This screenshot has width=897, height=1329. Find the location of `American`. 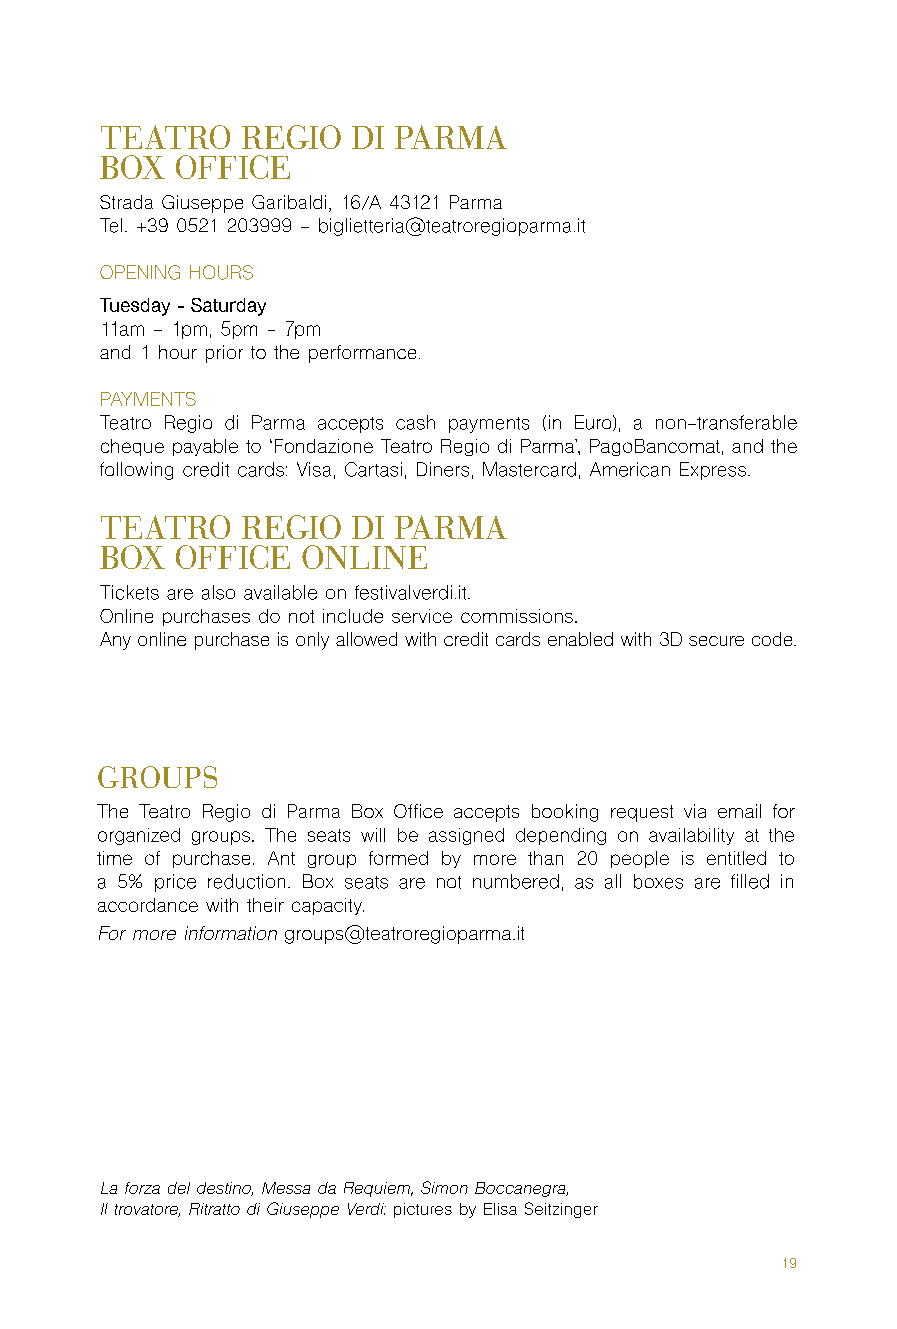

American is located at coordinates (630, 469).
